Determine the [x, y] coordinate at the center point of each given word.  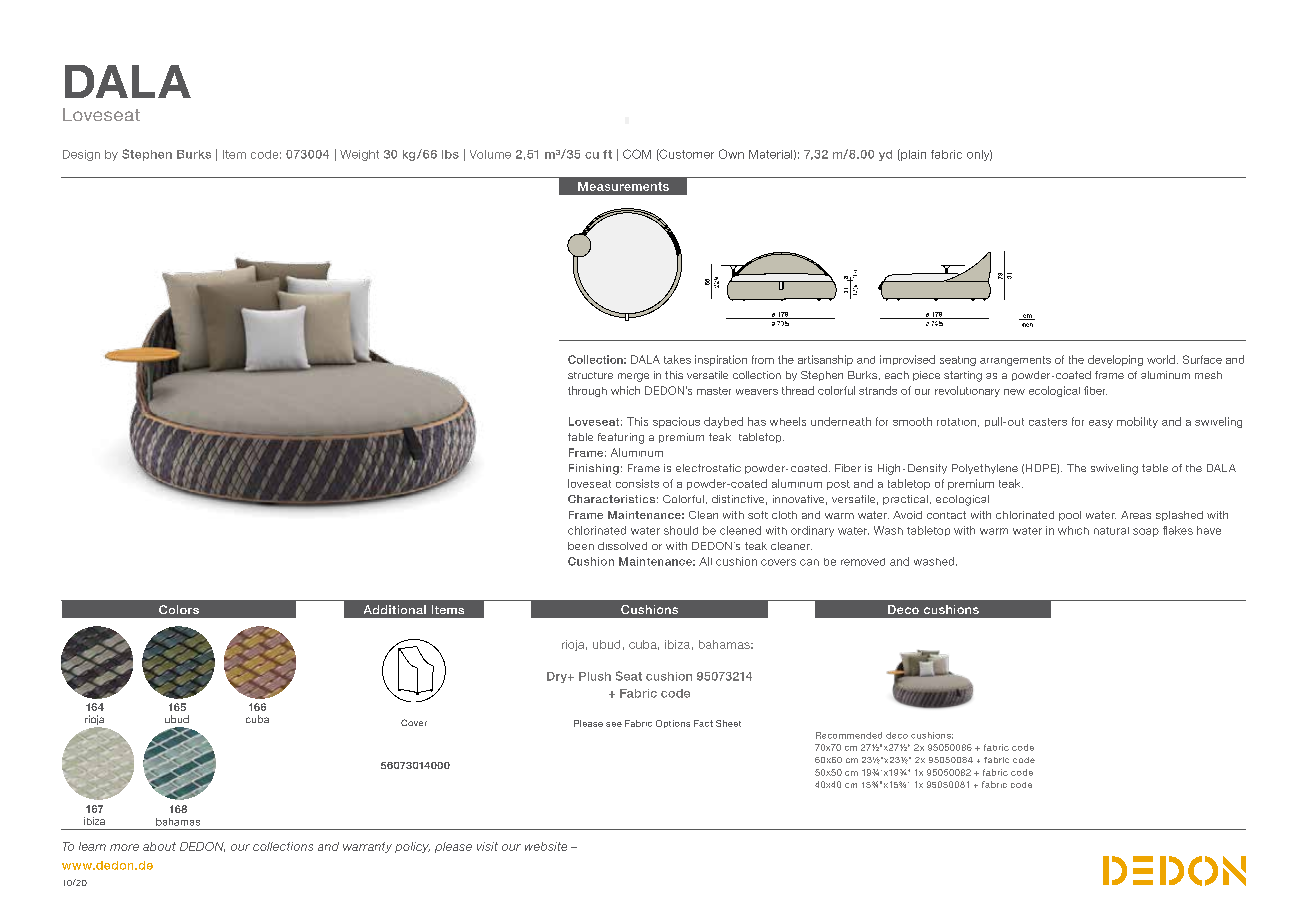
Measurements [623, 186]
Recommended [849, 735]
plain [912, 155]
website [546, 846]
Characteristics [611, 499]
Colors [179, 609]
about [159, 846]
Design [81, 155]
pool [1070, 516]
